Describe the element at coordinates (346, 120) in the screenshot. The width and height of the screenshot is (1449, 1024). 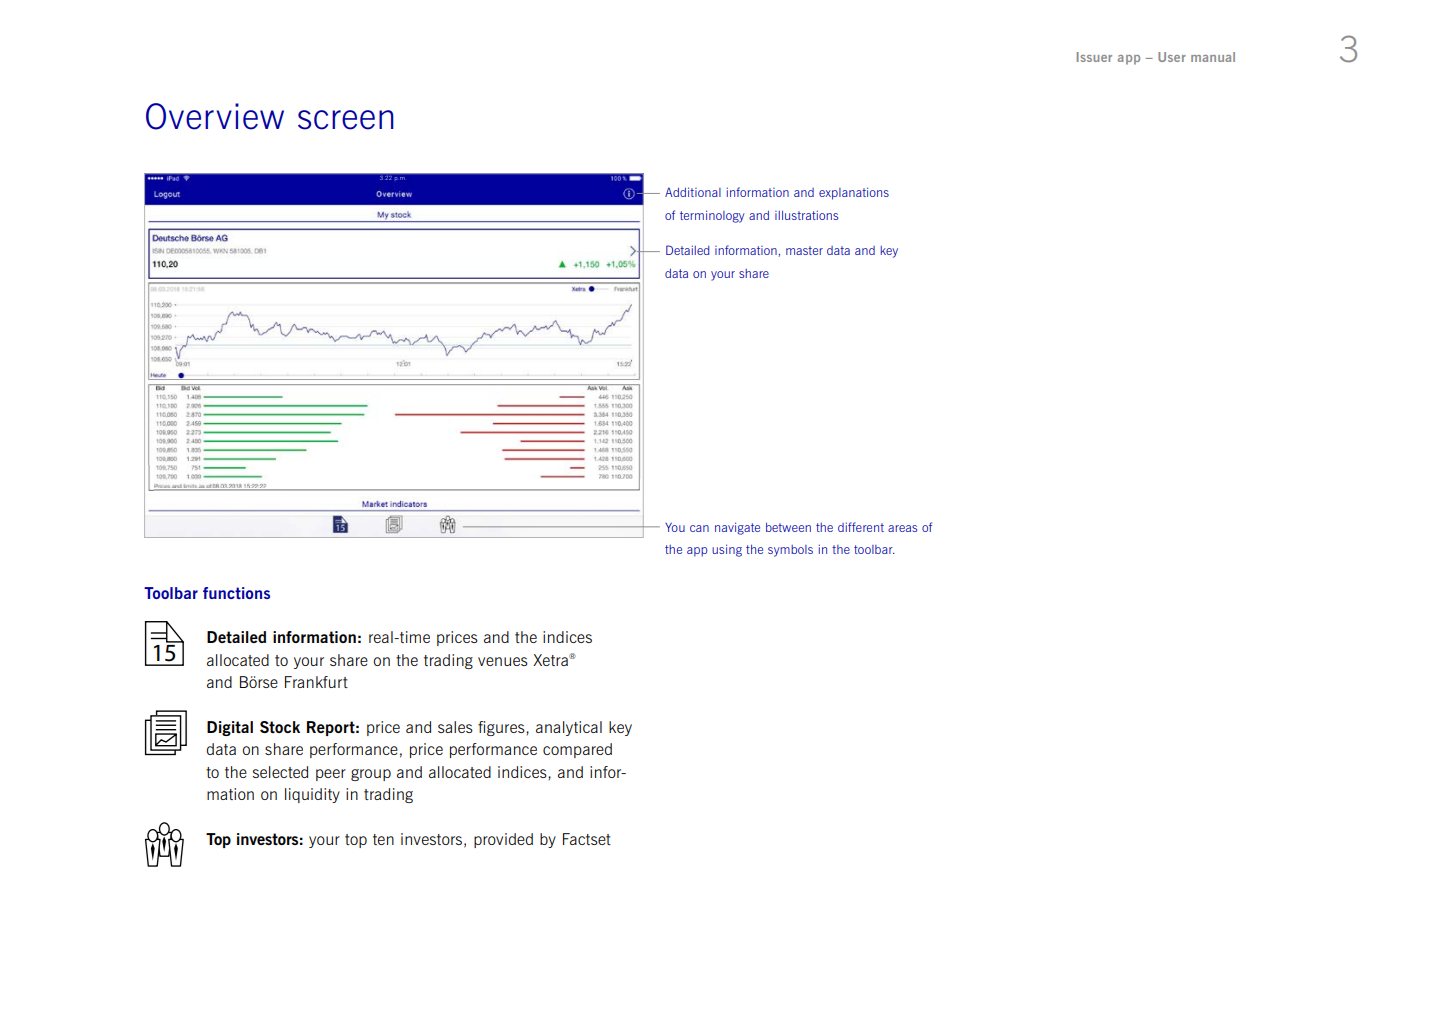
I see `screen` at that location.
